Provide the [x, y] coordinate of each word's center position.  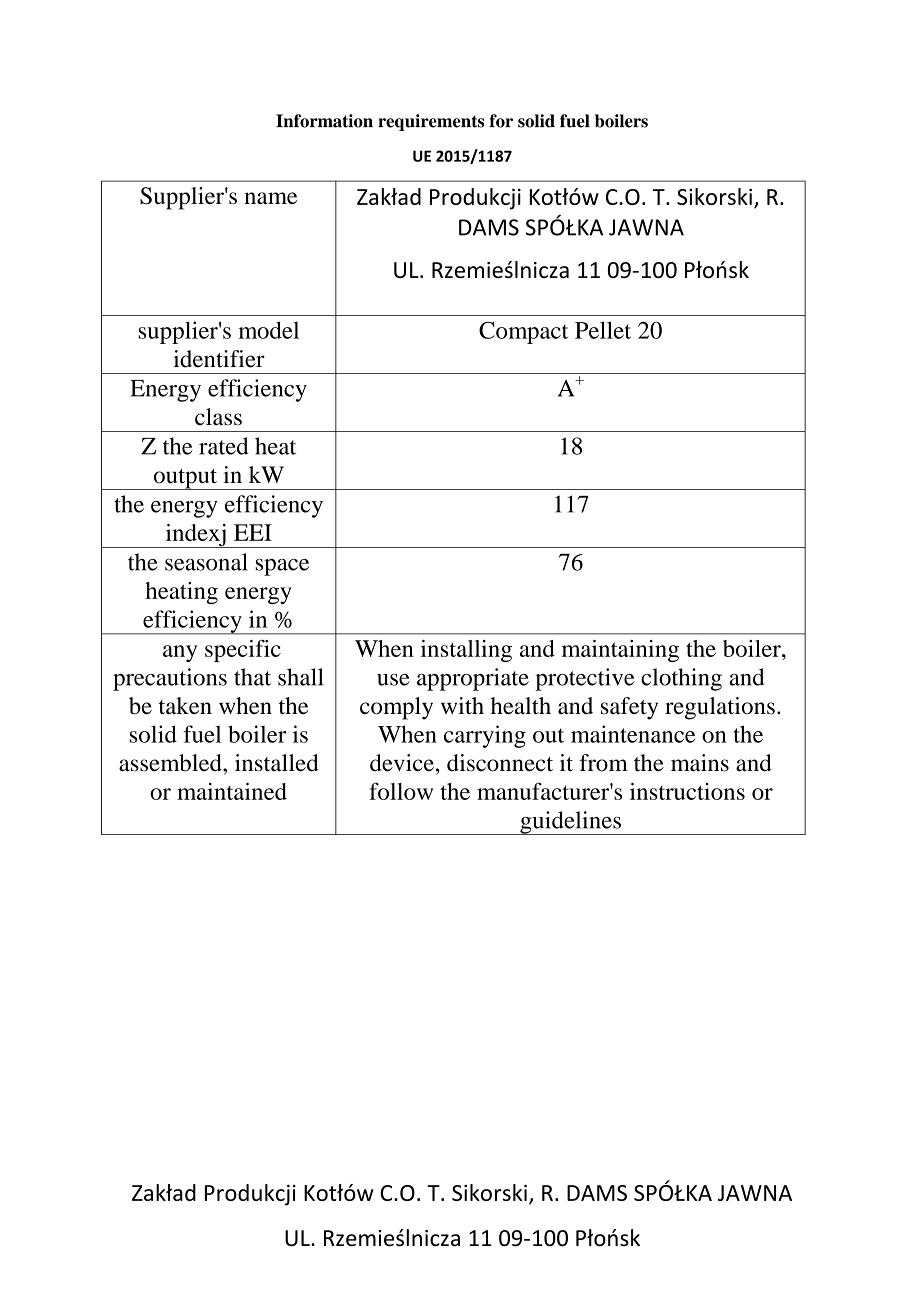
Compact [523, 332]
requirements [431, 122]
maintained [232, 791]
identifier [219, 359]
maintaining [620, 651]
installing [466, 651]
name [270, 198]
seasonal [206, 562]
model [268, 330]
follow [401, 791]
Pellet [603, 330]
